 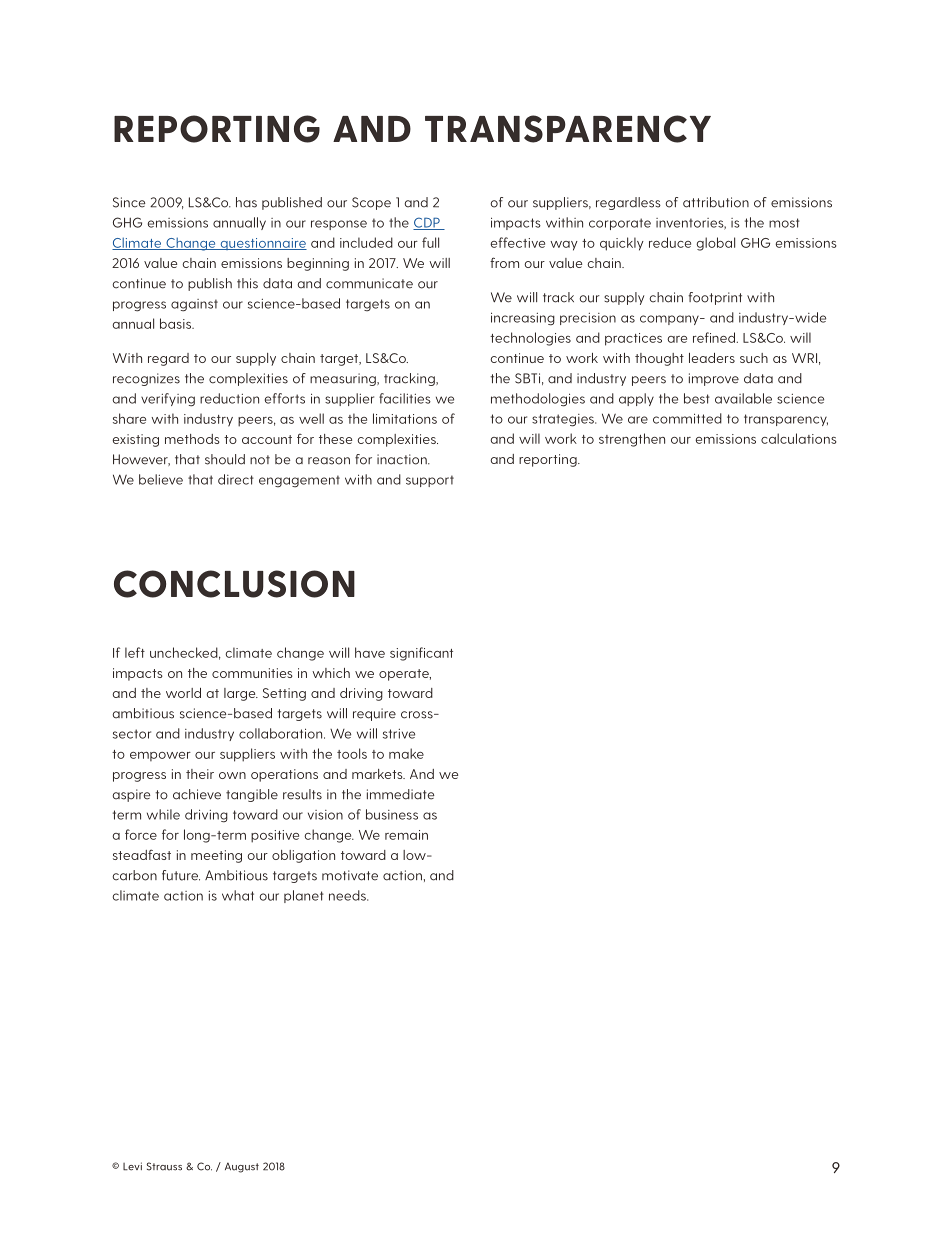 What do you see at coordinates (799, 438) in the screenshot?
I see `calculations` at bounding box center [799, 438].
